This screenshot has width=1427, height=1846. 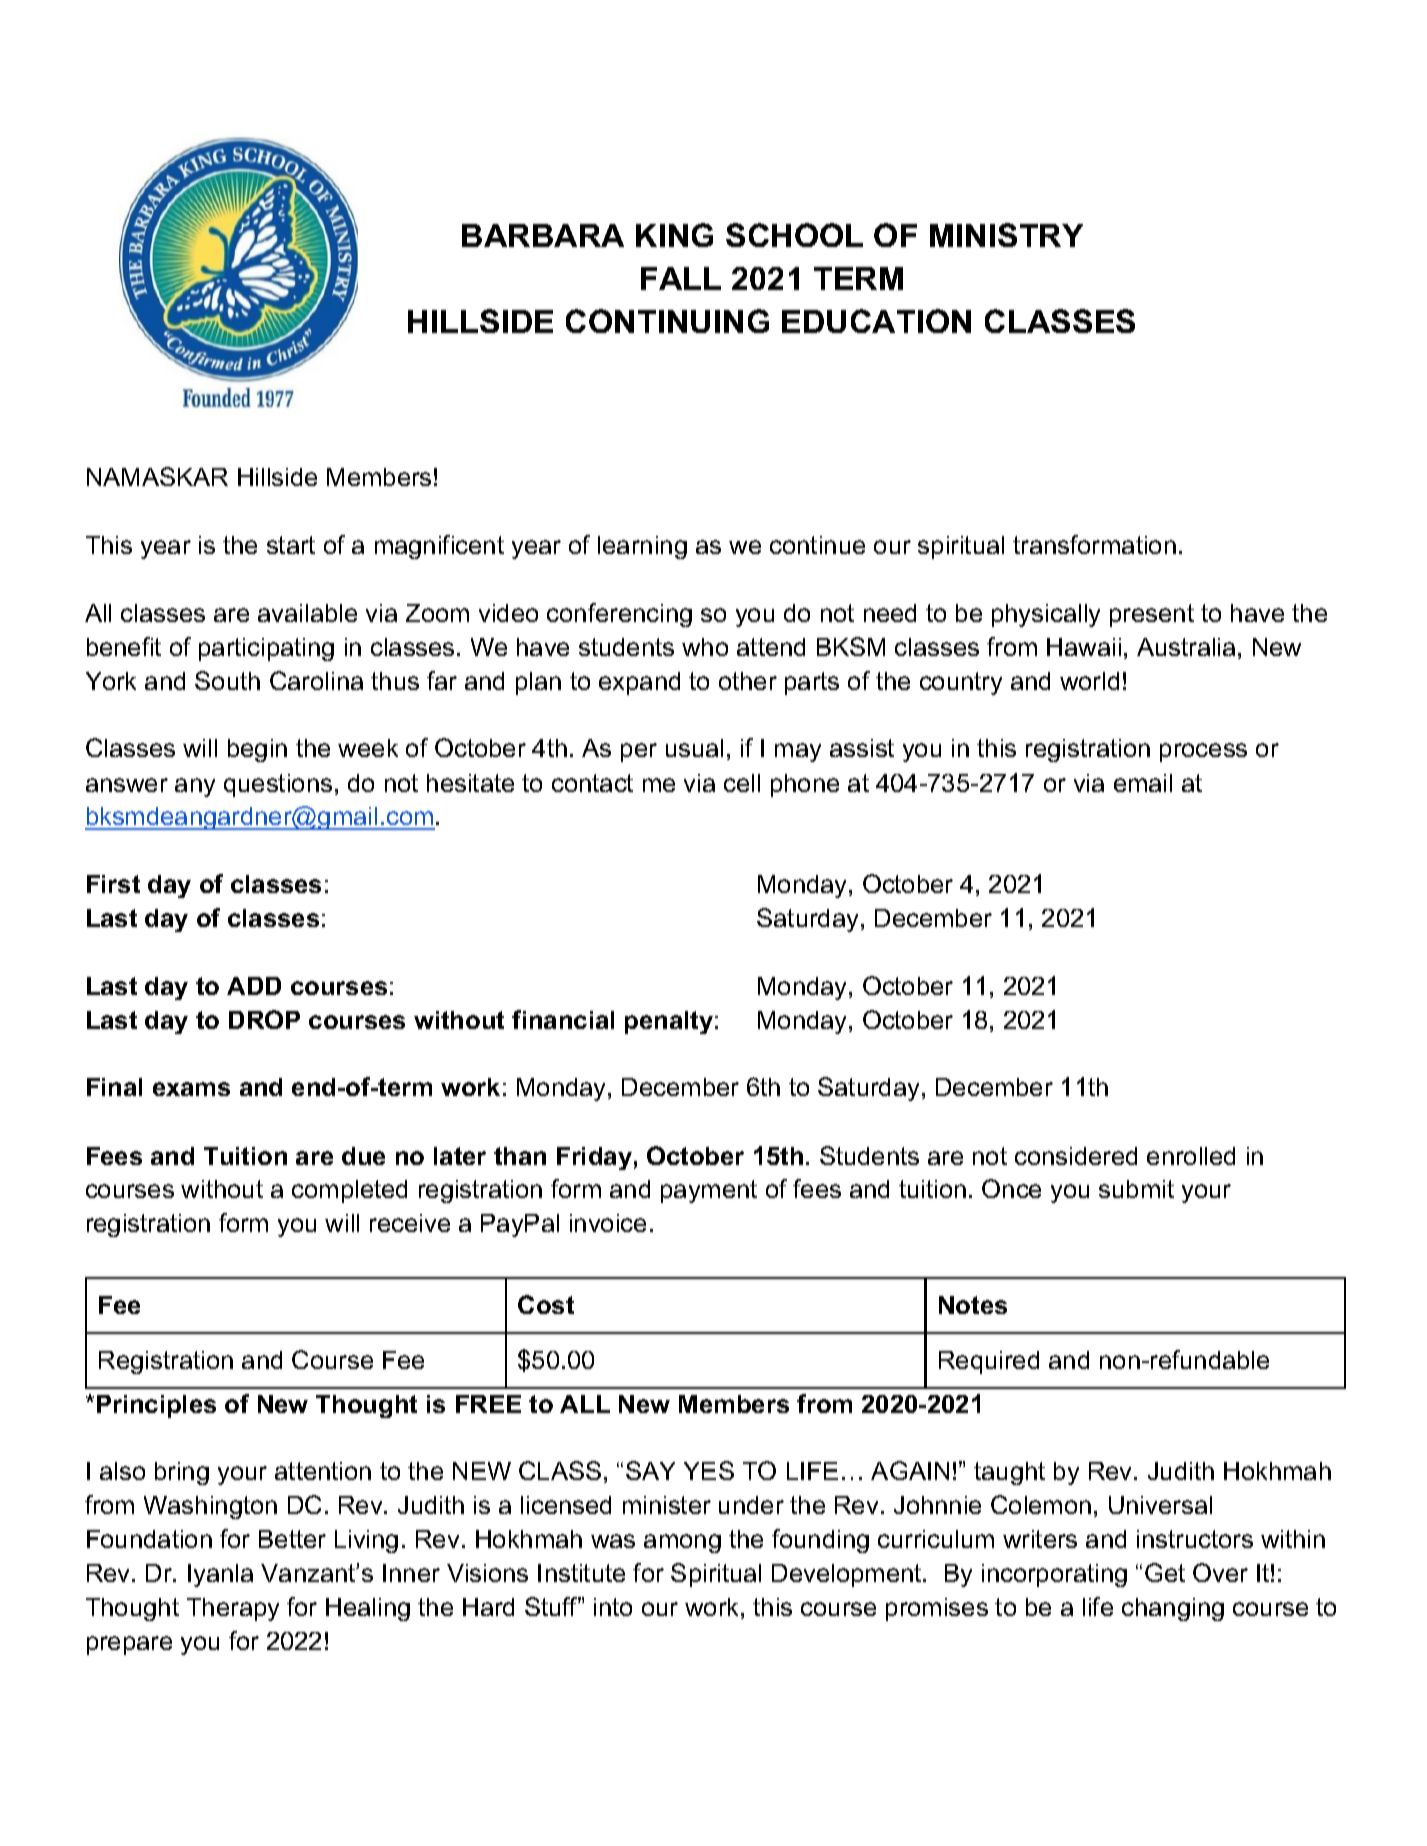 What do you see at coordinates (1136, 1189) in the screenshot?
I see `submit` at bounding box center [1136, 1189].
